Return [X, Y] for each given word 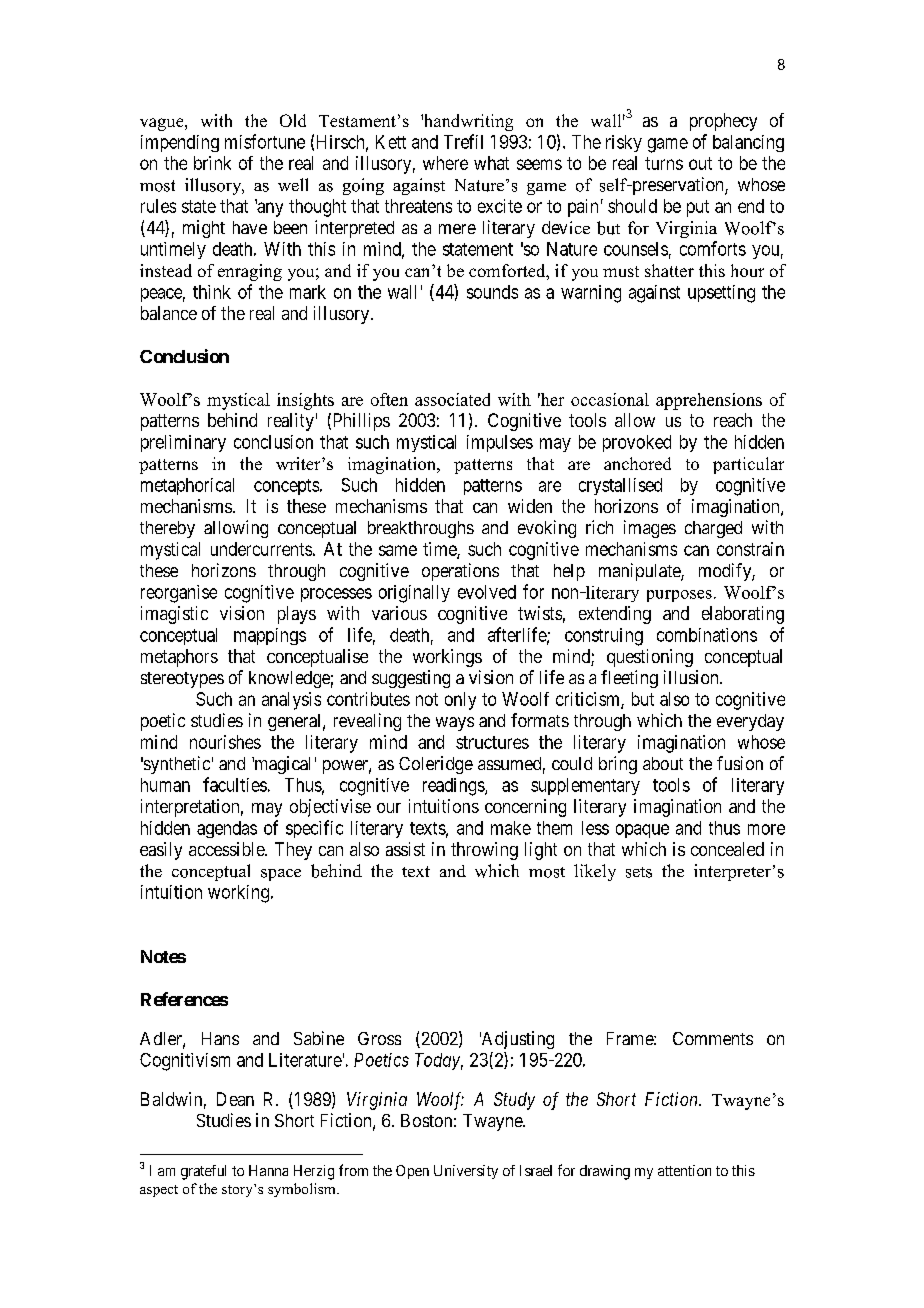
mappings [270, 636]
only [460, 701]
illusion [692, 677]
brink [212, 163]
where [445, 163]
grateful [203, 1172]
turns [664, 163]
